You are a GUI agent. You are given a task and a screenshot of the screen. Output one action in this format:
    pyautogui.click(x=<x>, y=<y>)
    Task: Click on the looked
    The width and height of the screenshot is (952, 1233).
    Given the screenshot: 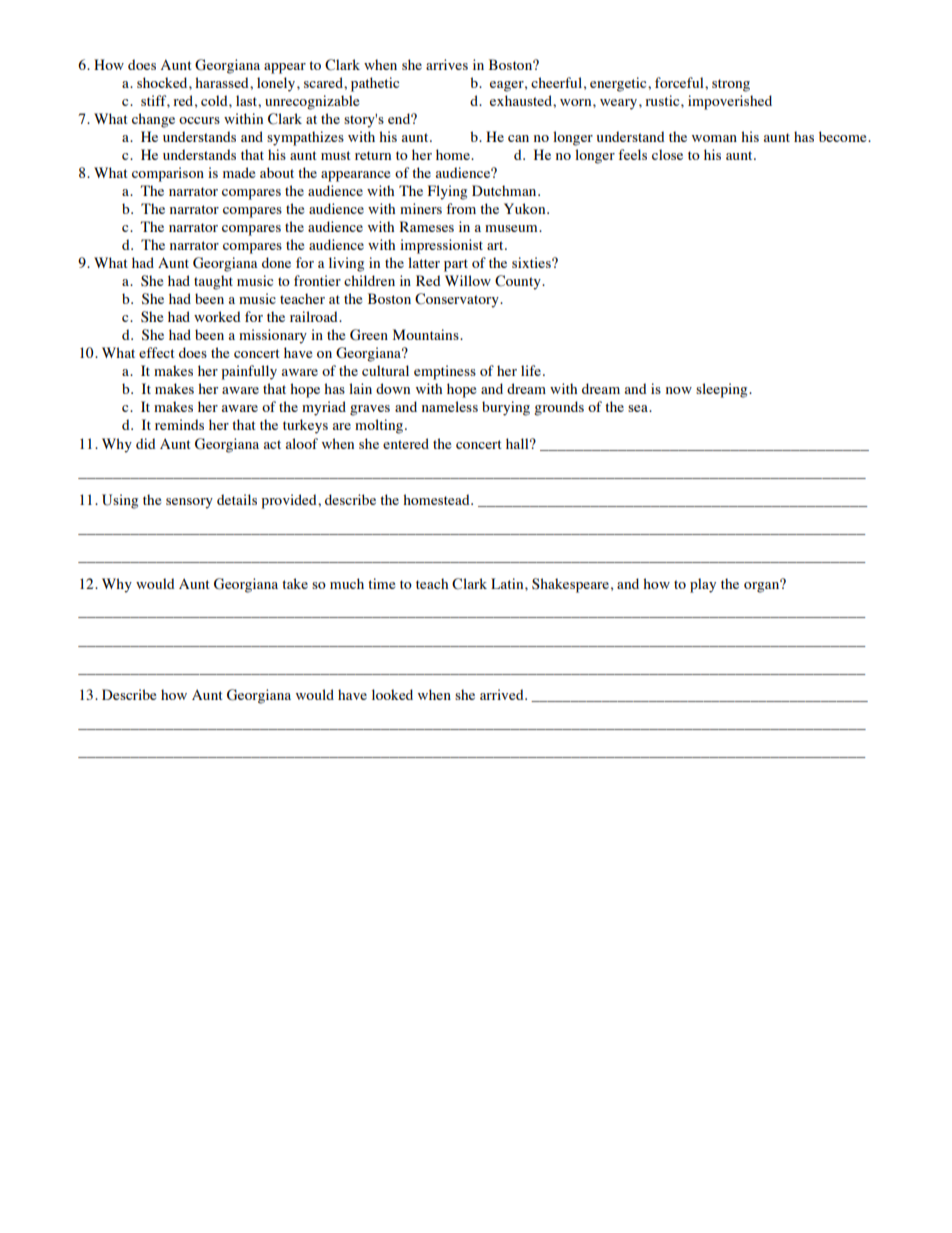 What is the action you would take?
    pyautogui.click(x=392, y=694)
